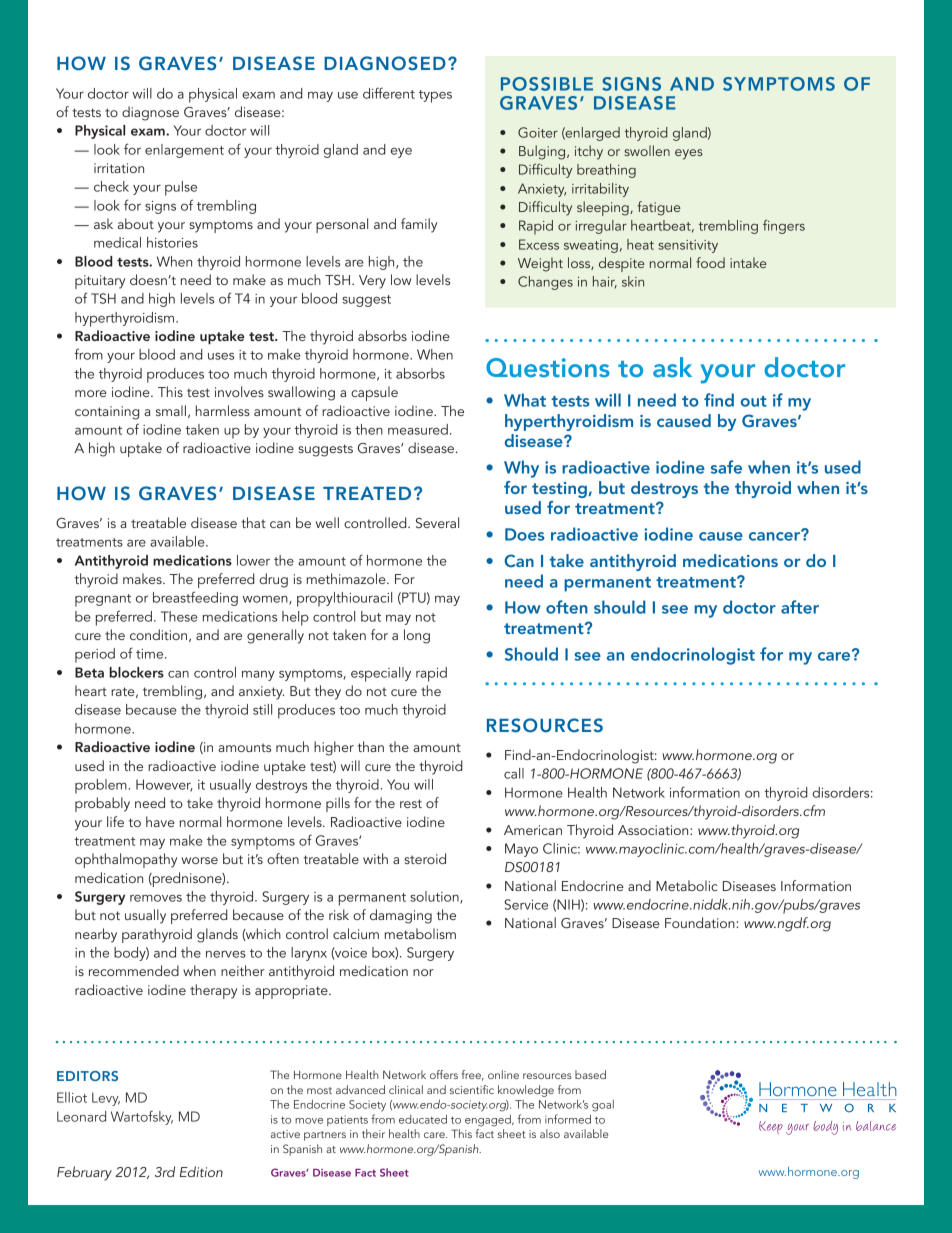 This image has height=1233, width=952. I want to click on after, so click(800, 607).
